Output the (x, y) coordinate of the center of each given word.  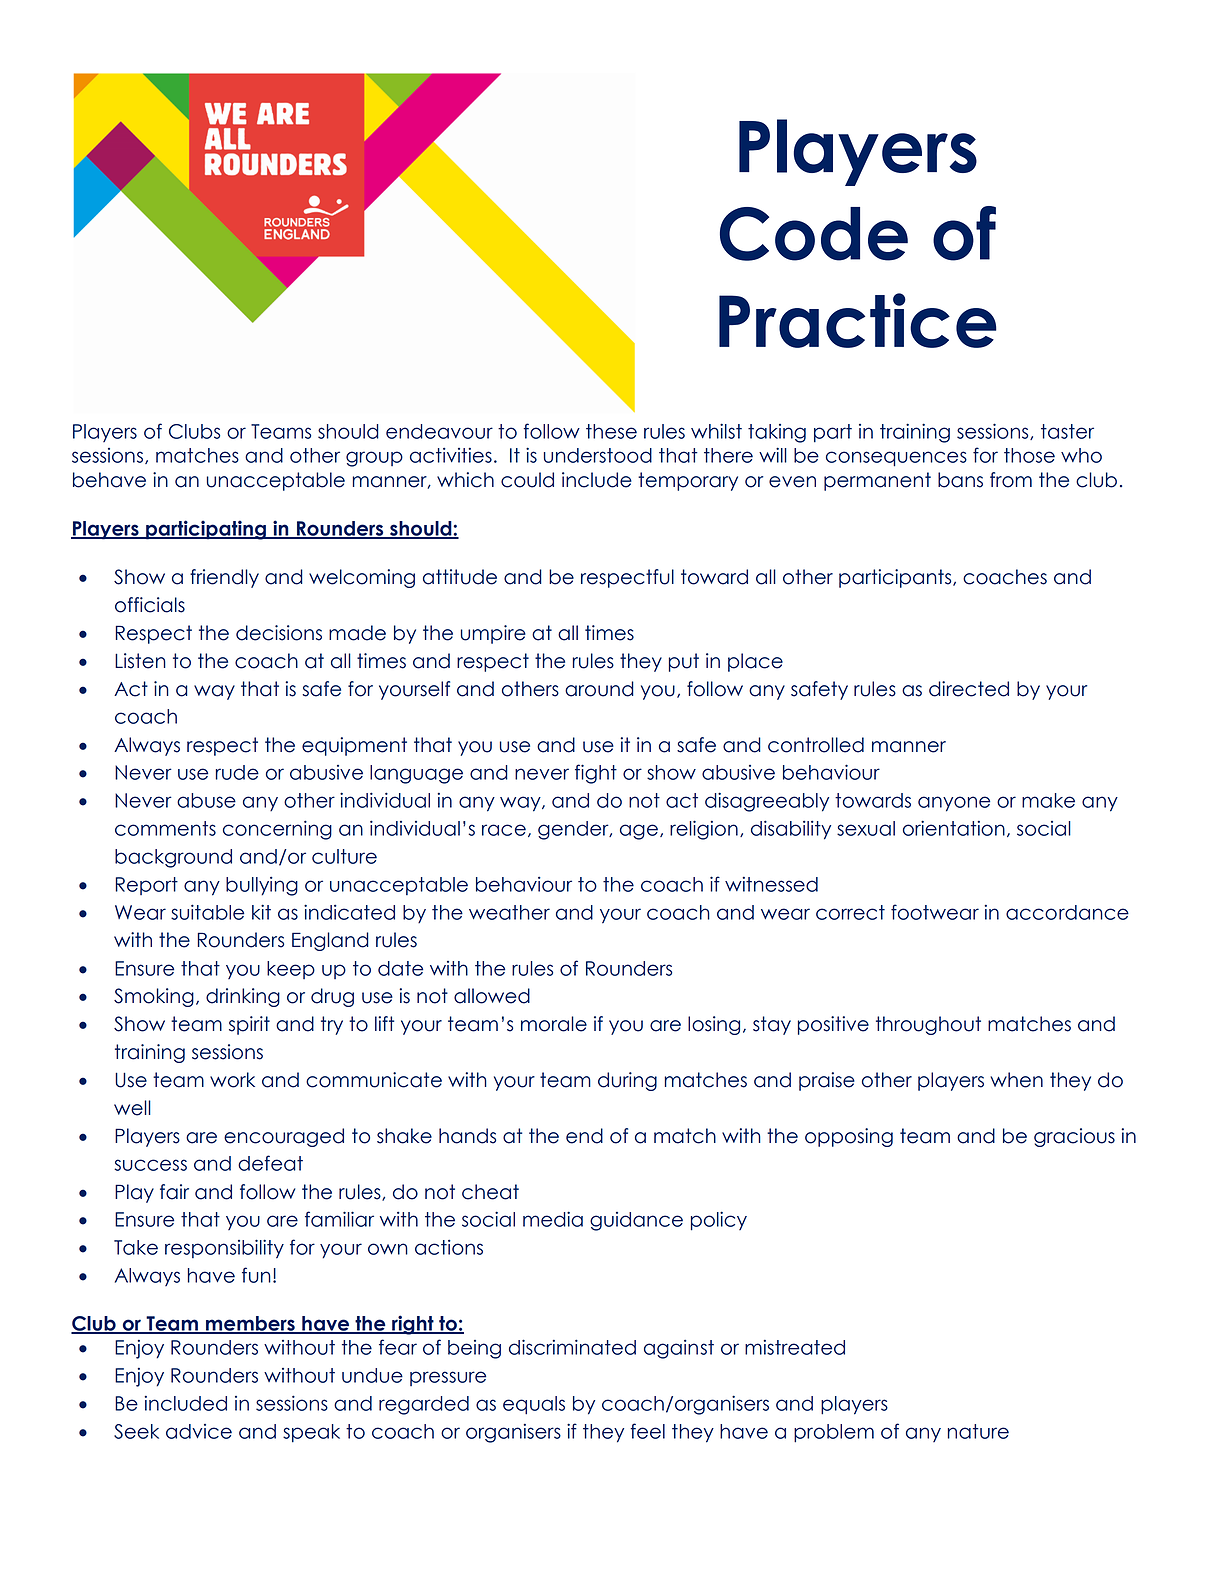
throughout (928, 1025)
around (599, 689)
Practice (858, 320)
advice (199, 1431)
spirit (249, 1025)
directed (969, 689)
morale (554, 1024)
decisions (279, 633)
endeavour (439, 431)
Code (814, 234)
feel (647, 1431)
